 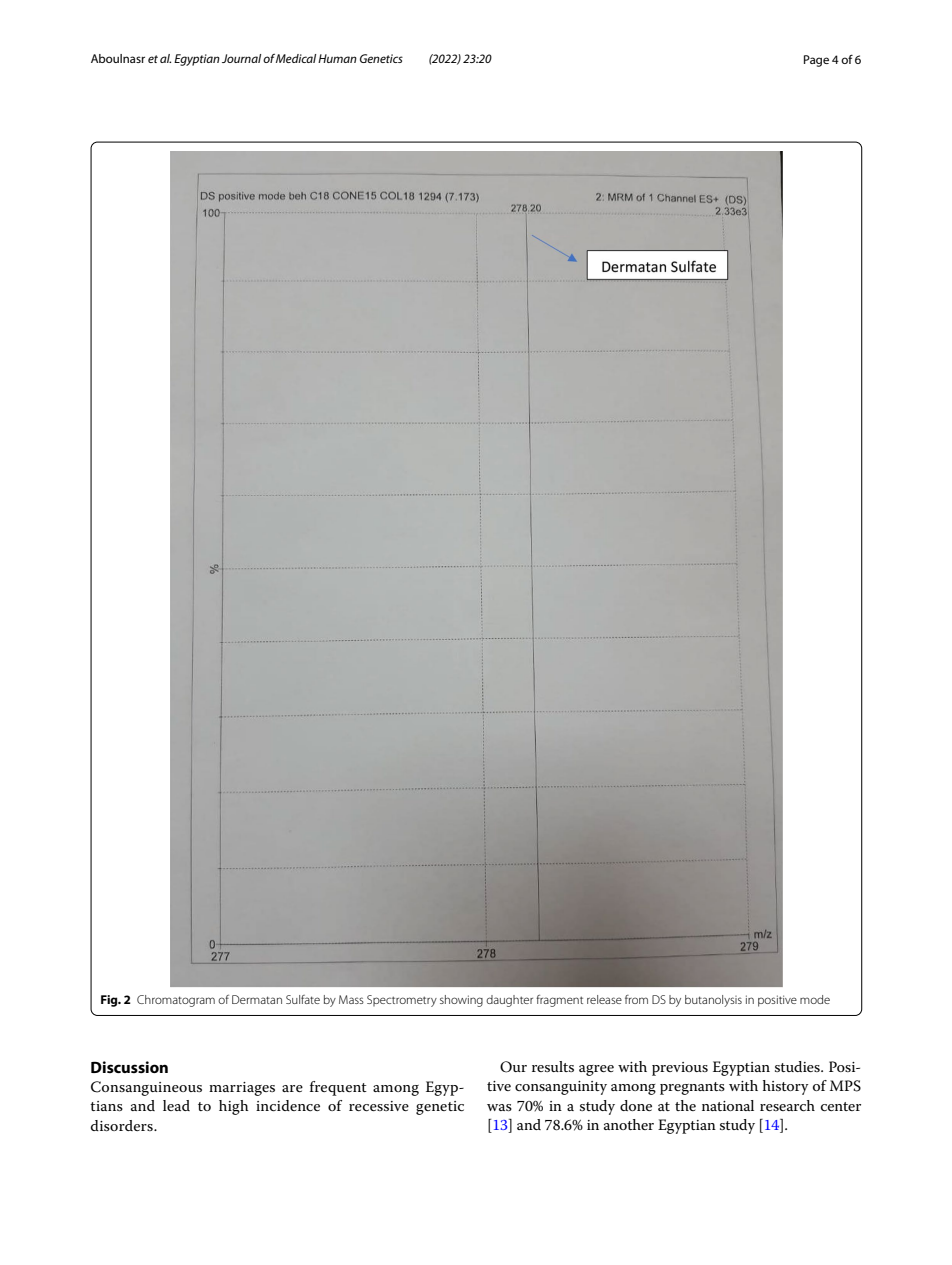 What do you see at coordinates (176, 1001) in the document?
I see `Chromatogram` at bounding box center [176, 1001].
